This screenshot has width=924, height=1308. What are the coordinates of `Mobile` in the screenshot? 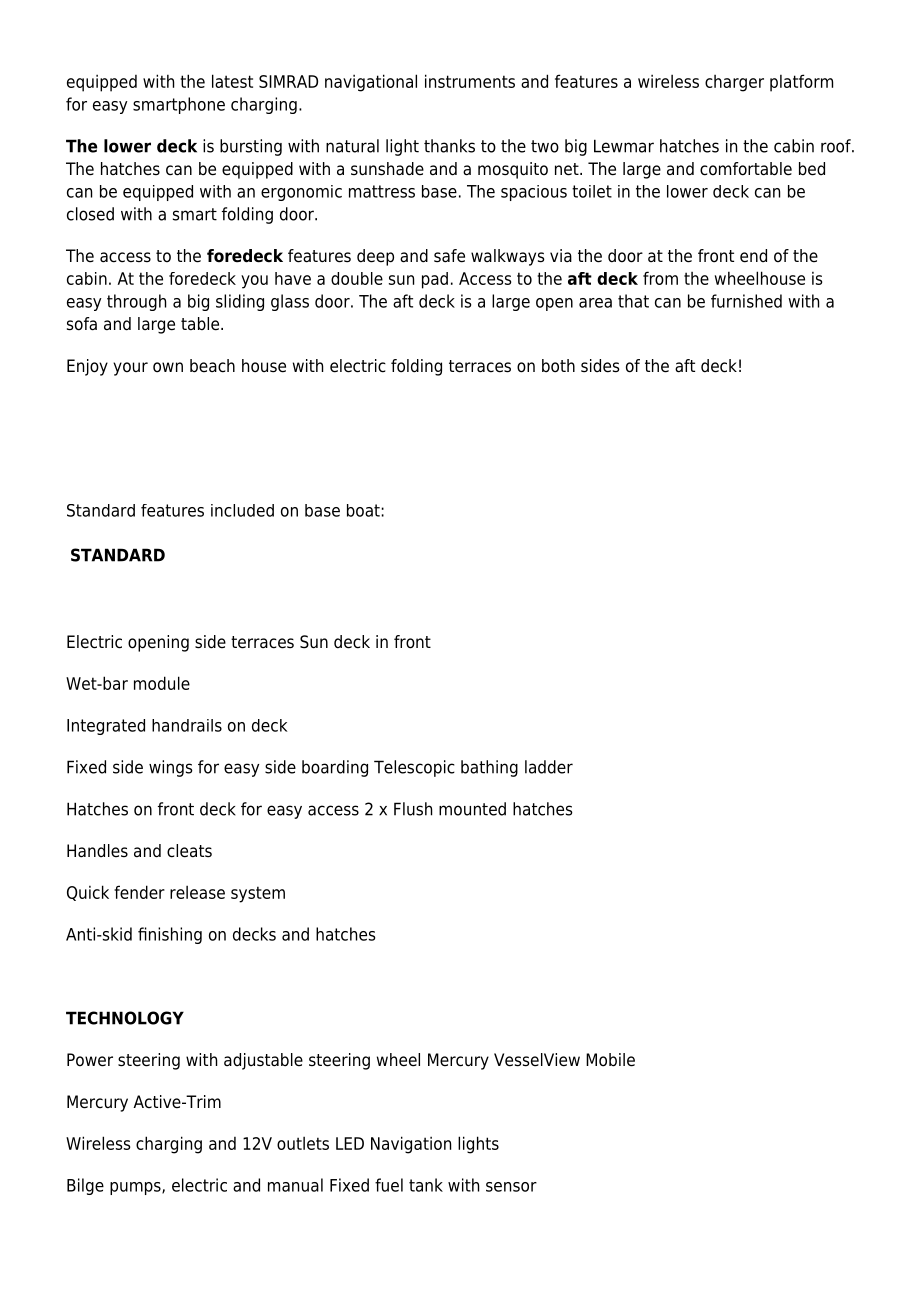 It's located at (610, 1060).
